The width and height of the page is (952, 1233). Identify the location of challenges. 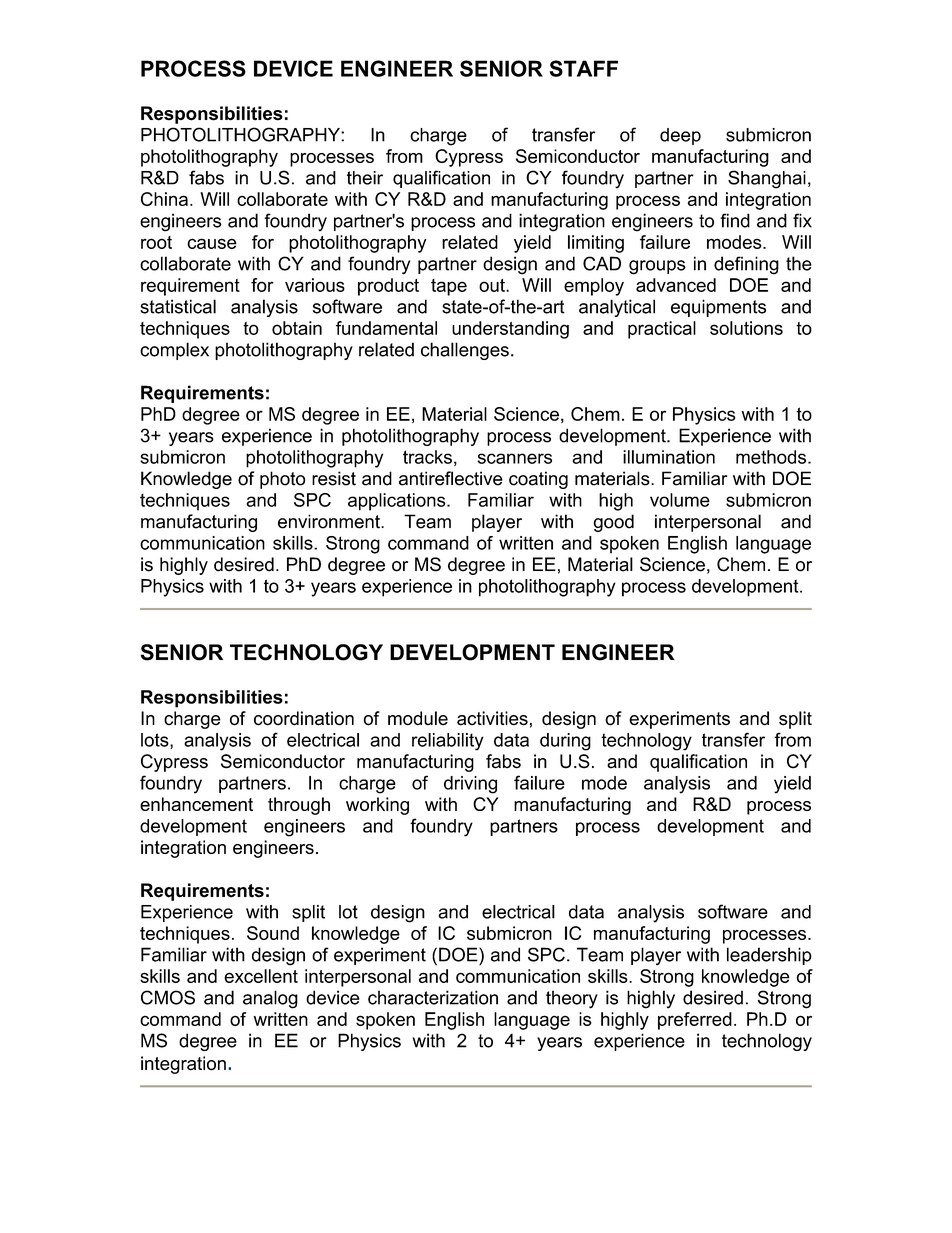
(465, 351).
